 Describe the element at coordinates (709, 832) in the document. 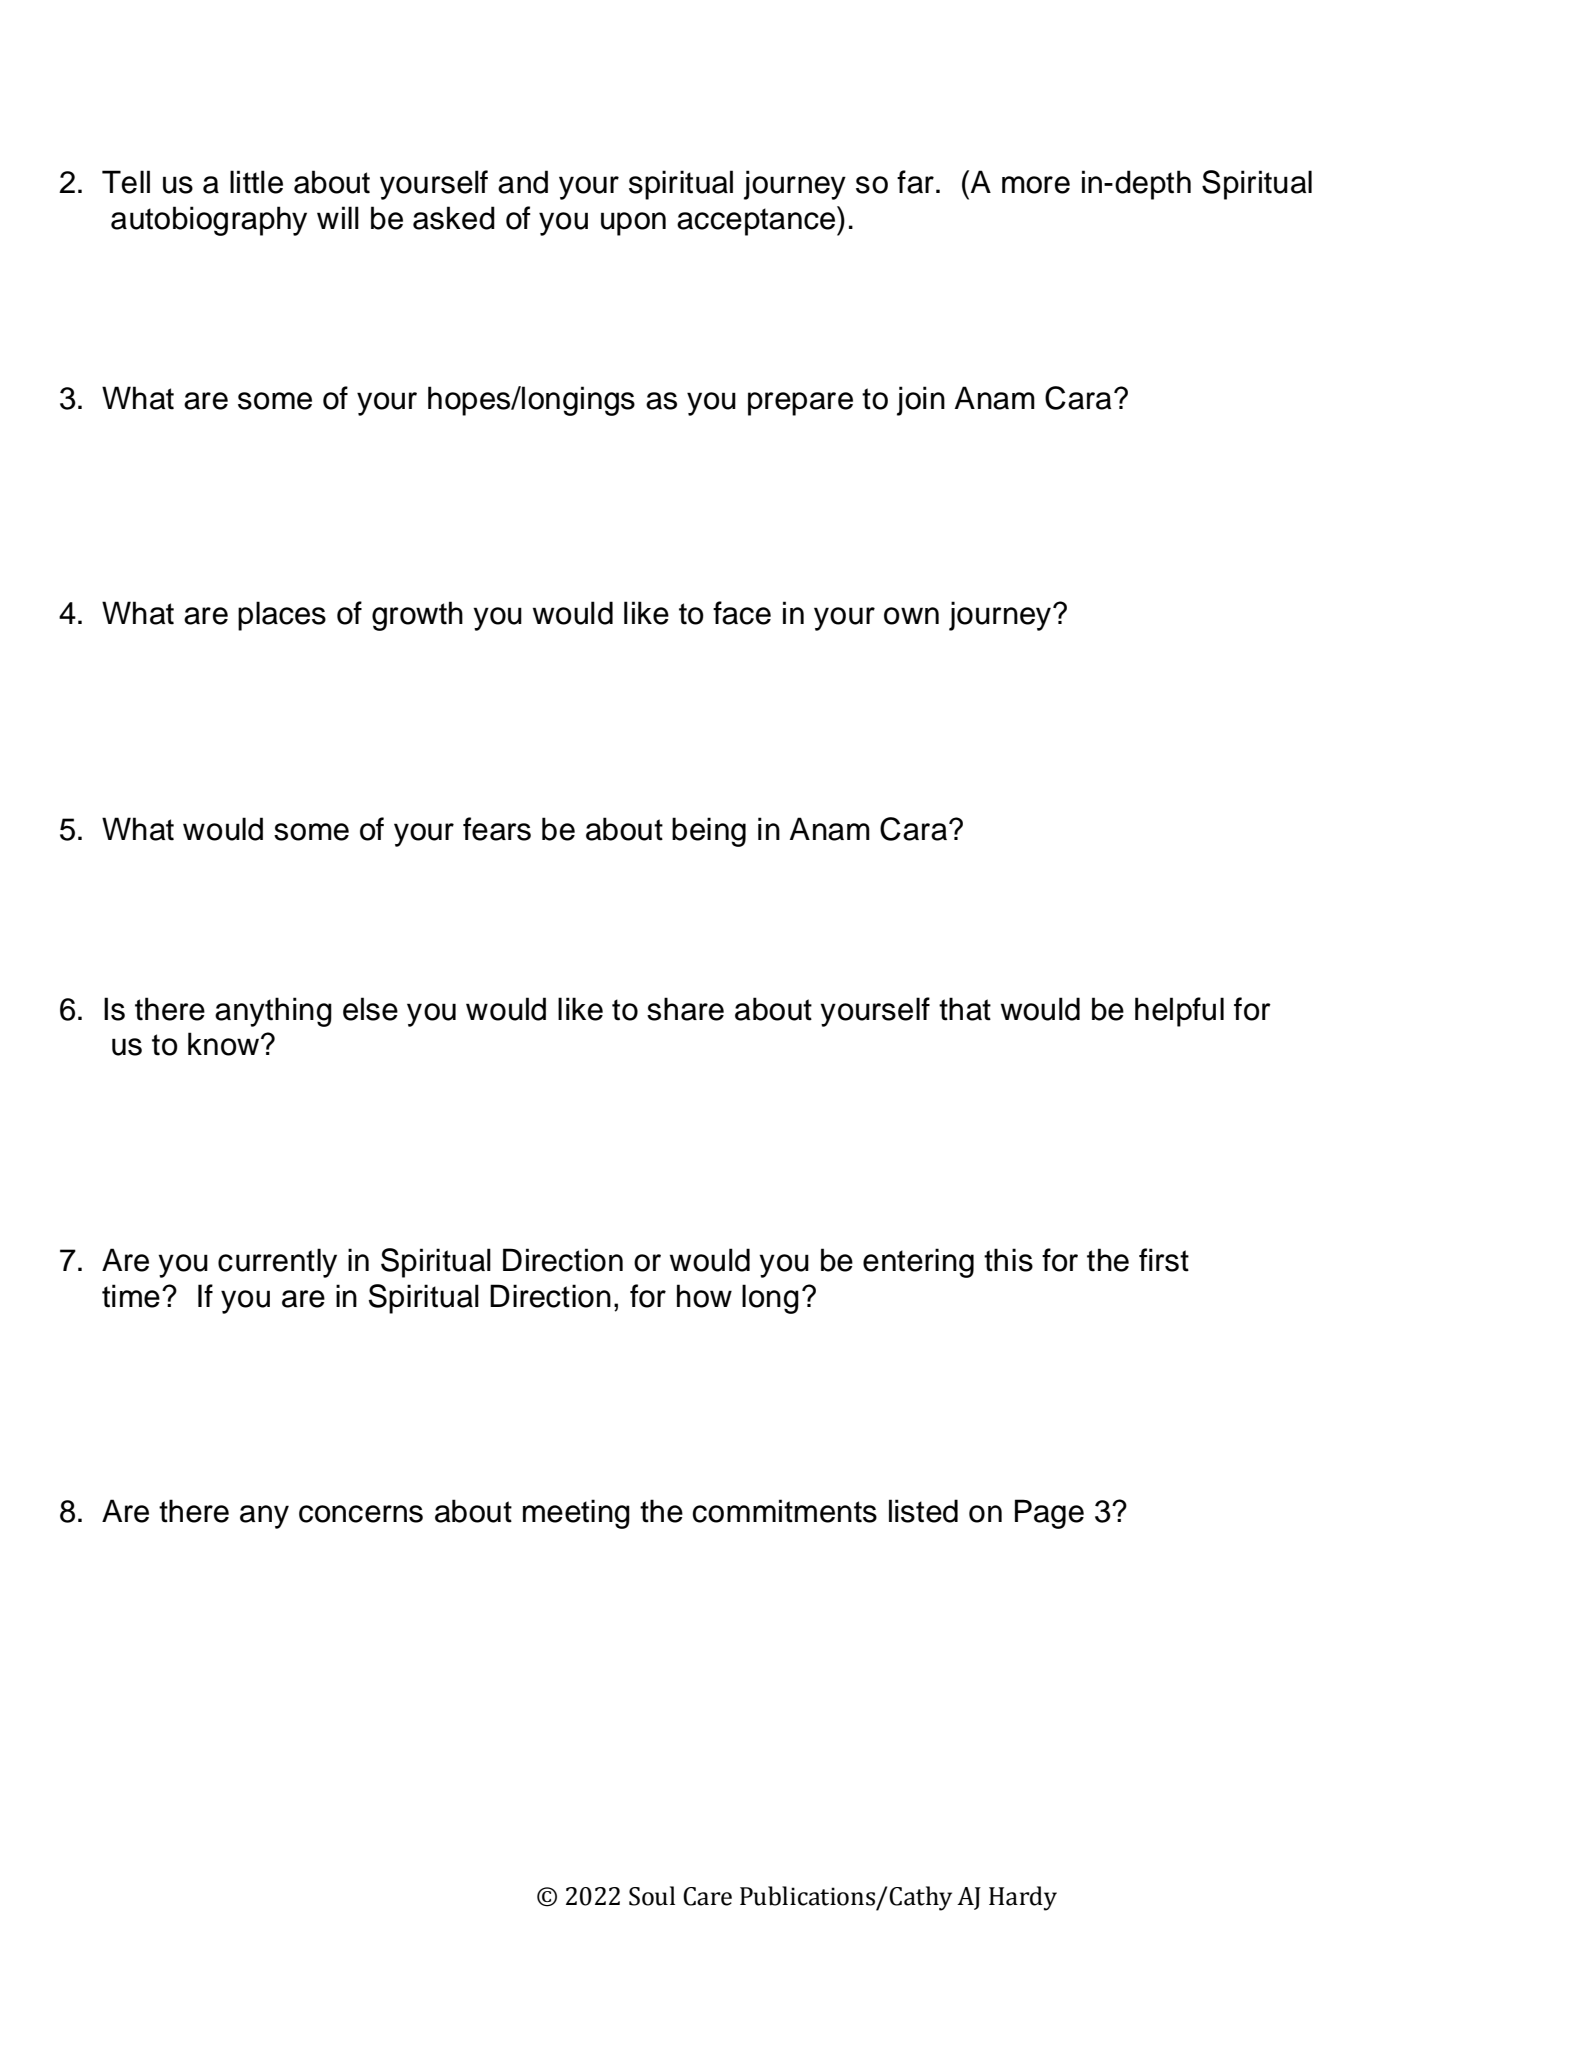

I see `being` at that location.
